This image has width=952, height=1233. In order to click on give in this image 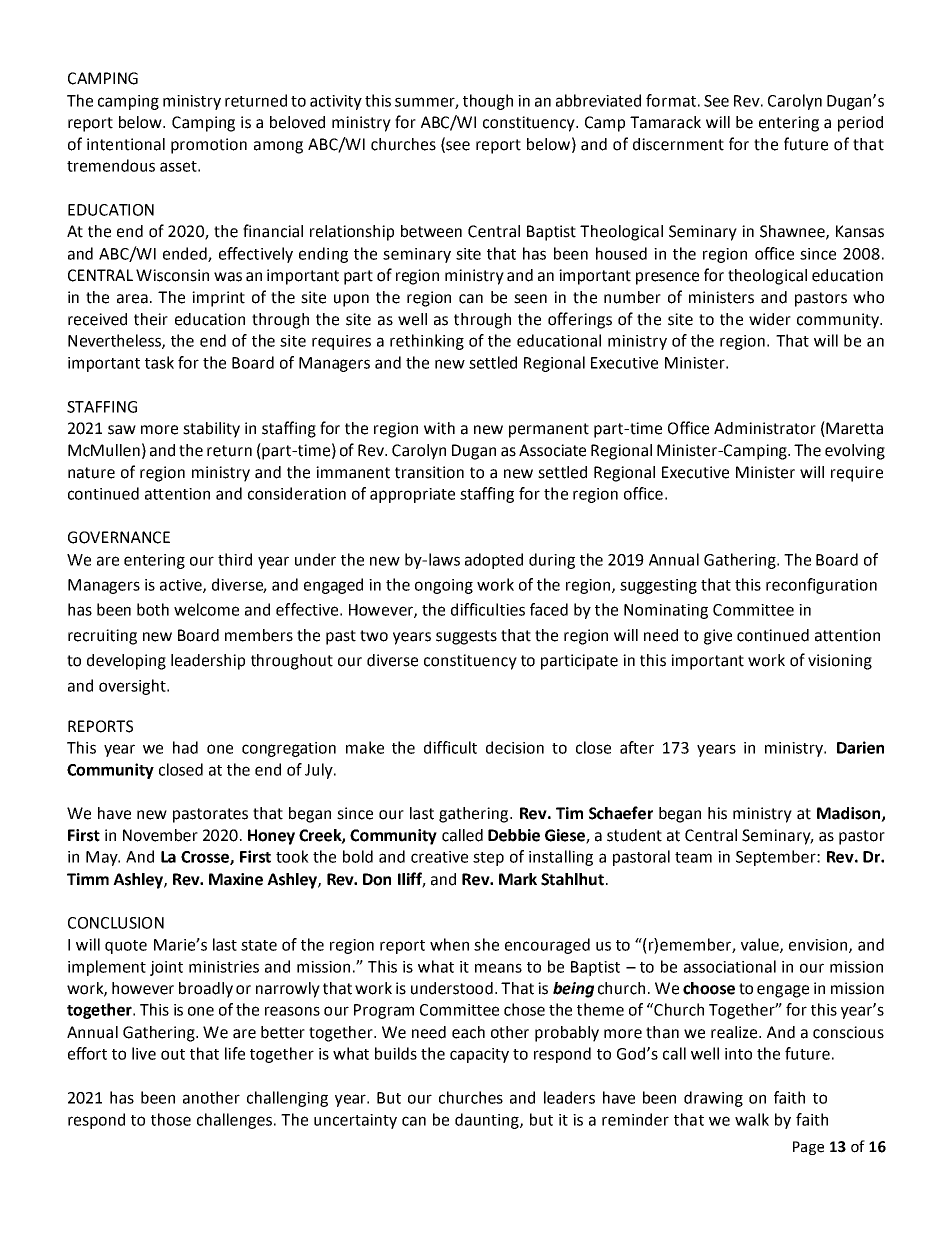, I will do `click(718, 637)`.
